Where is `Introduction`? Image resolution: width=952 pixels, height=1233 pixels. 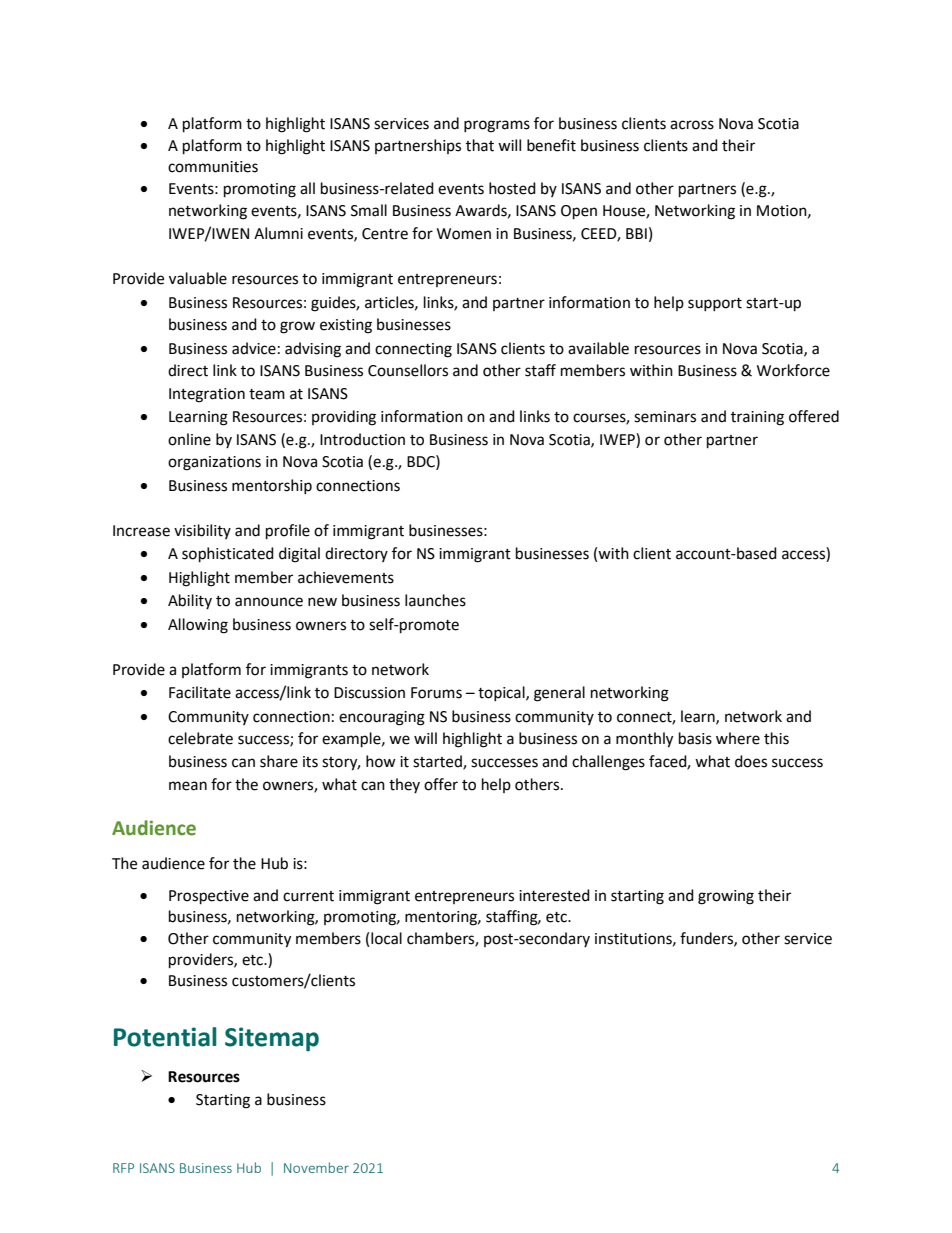 Introduction is located at coordinates (362, 439).
